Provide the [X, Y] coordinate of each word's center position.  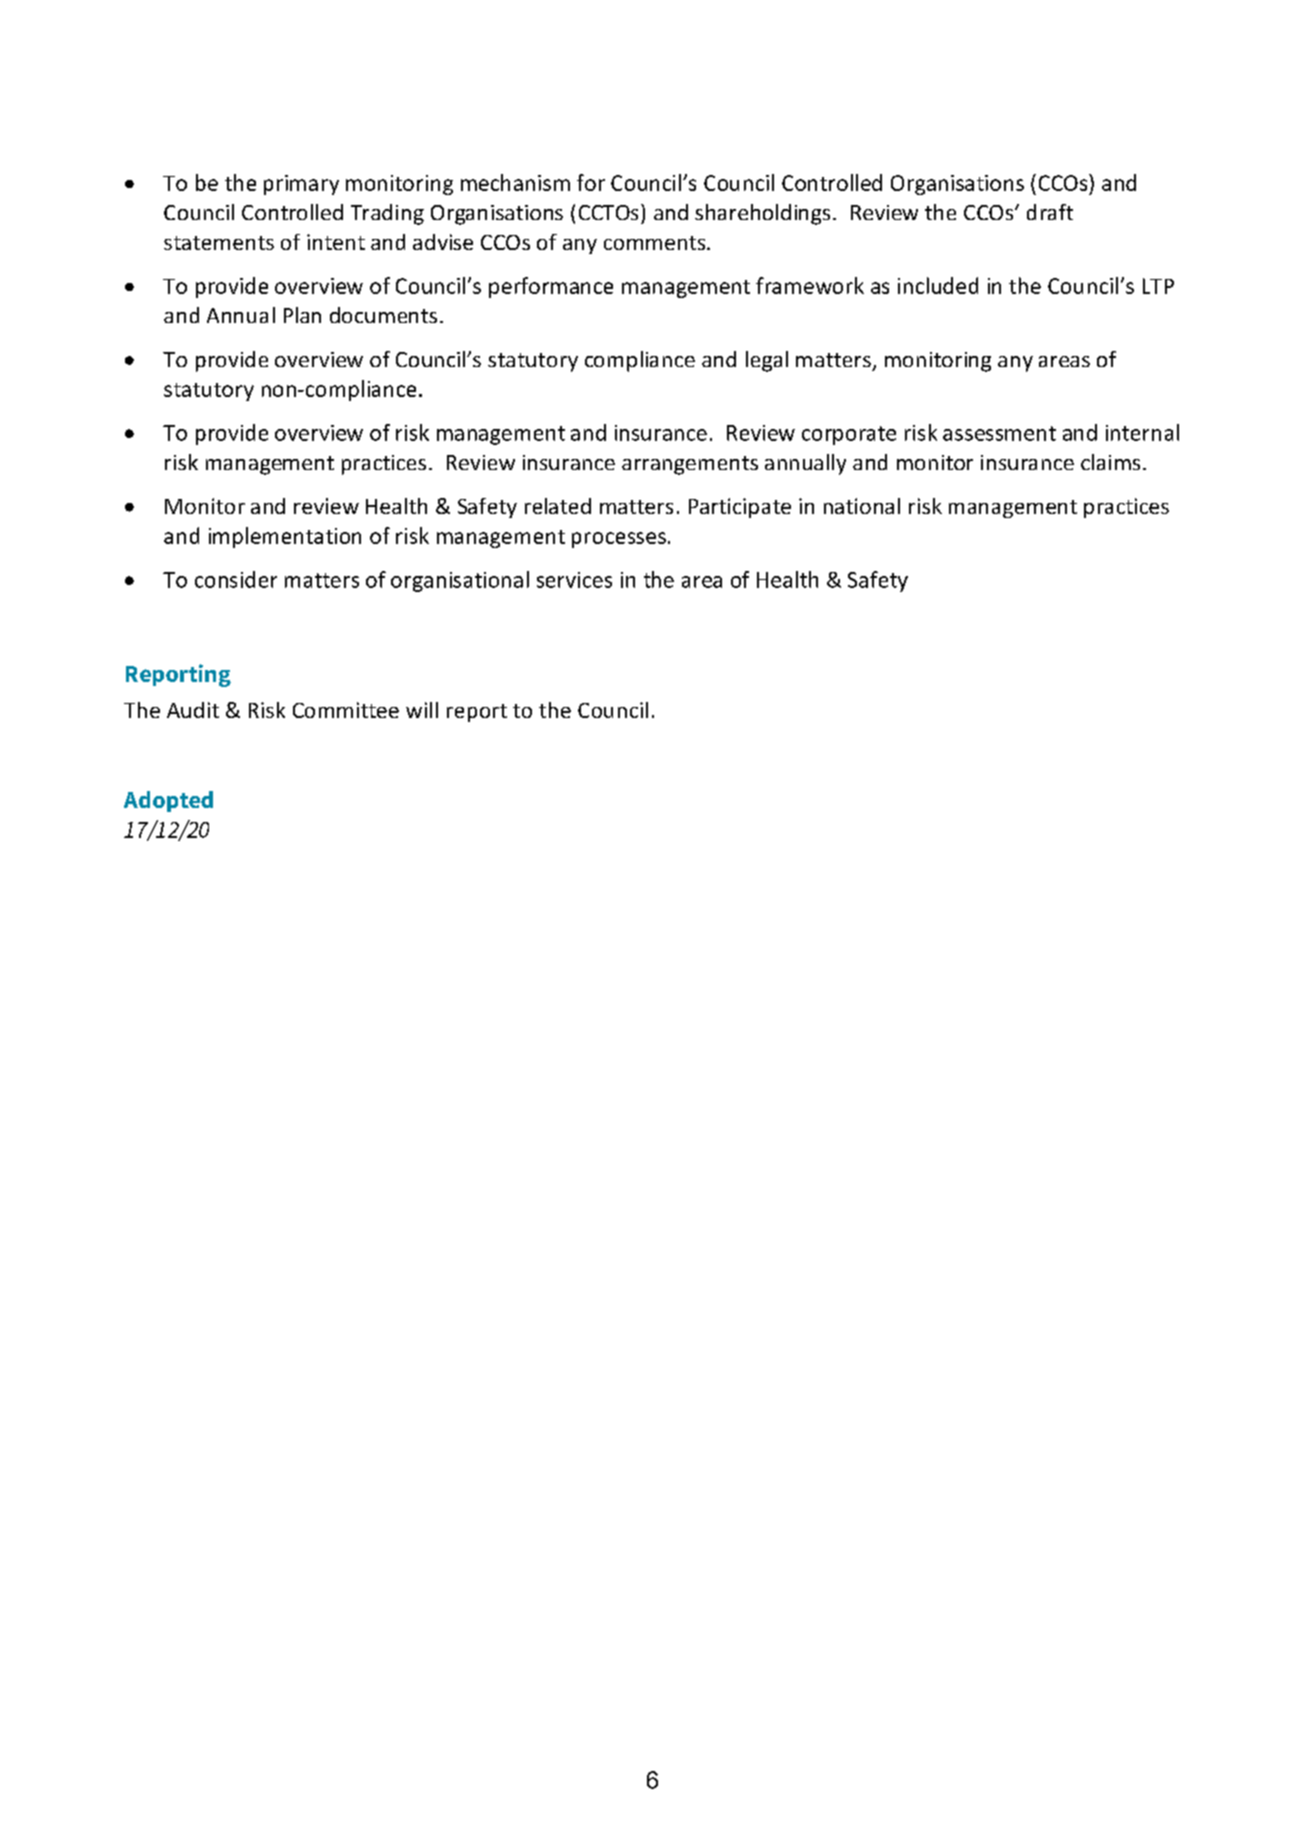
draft [1050, 212]
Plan [302, 315]
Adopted [168, 801]
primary [301, 185]
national [862, 506]
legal [767, 361]
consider [236, 579]
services [574, 580]
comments [656, 243]
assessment [999, 433]
